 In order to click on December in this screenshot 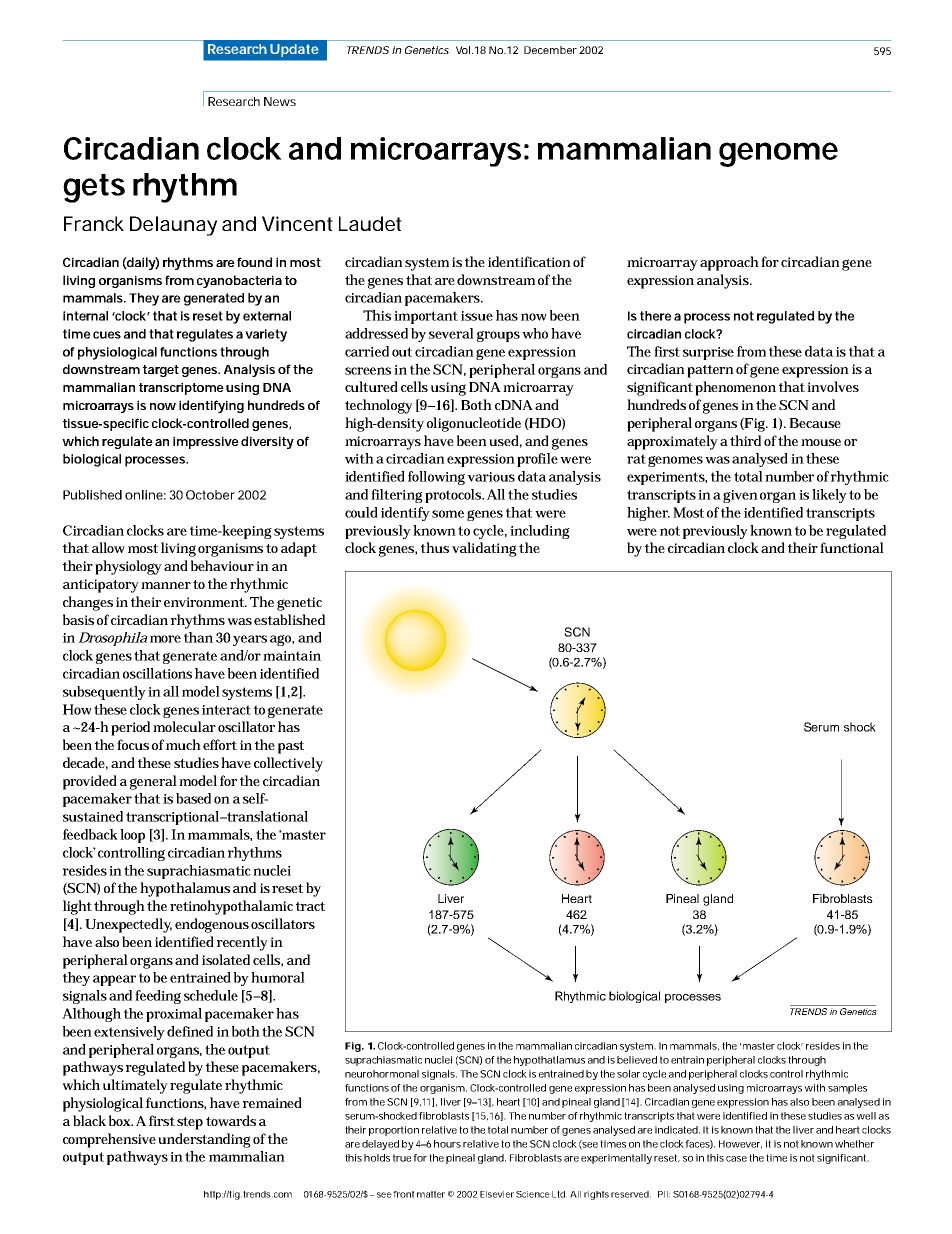, I will do `click(550, 50)`.
